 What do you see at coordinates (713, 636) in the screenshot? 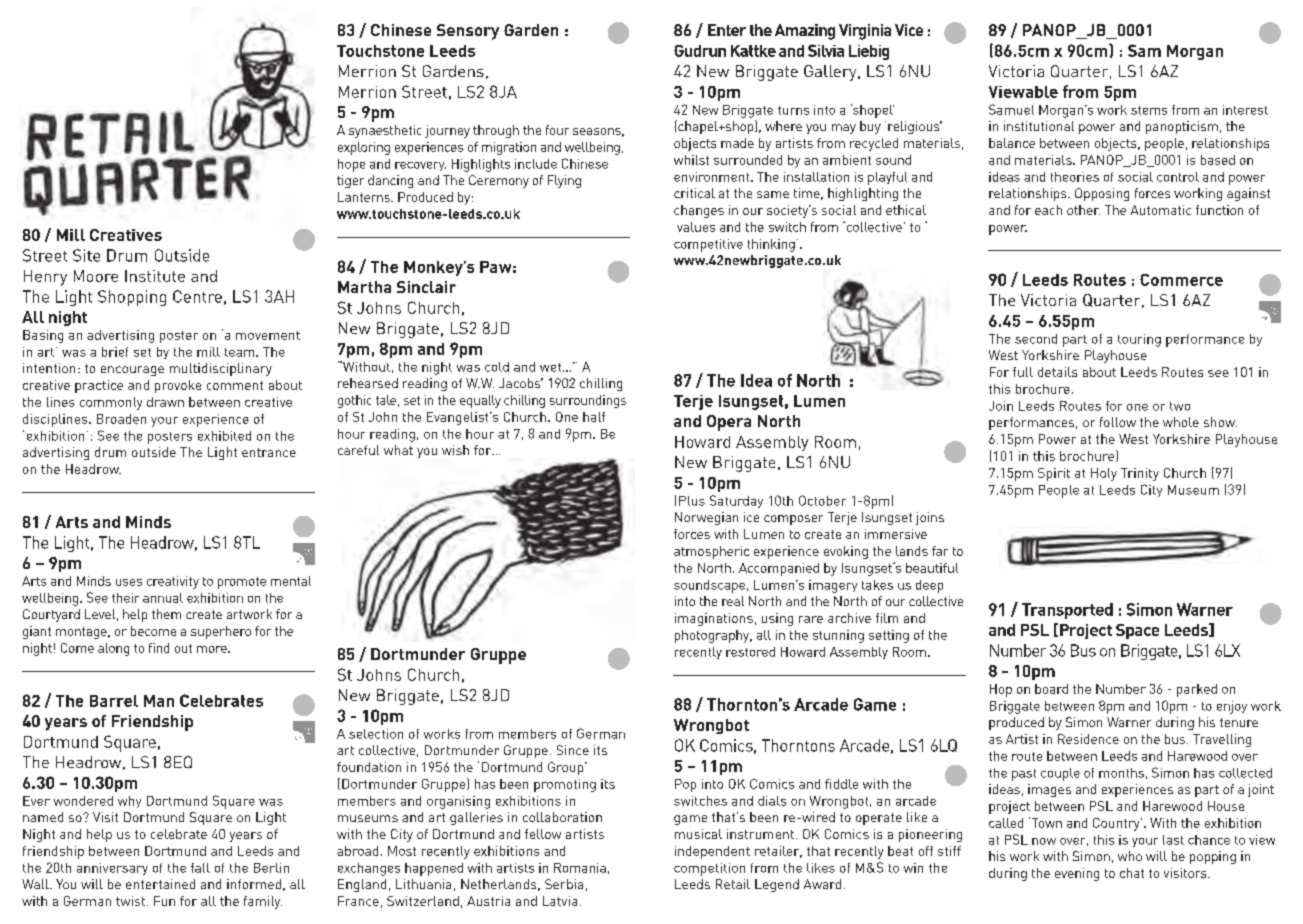
I see `photography` at bounding box center [713, 636].
